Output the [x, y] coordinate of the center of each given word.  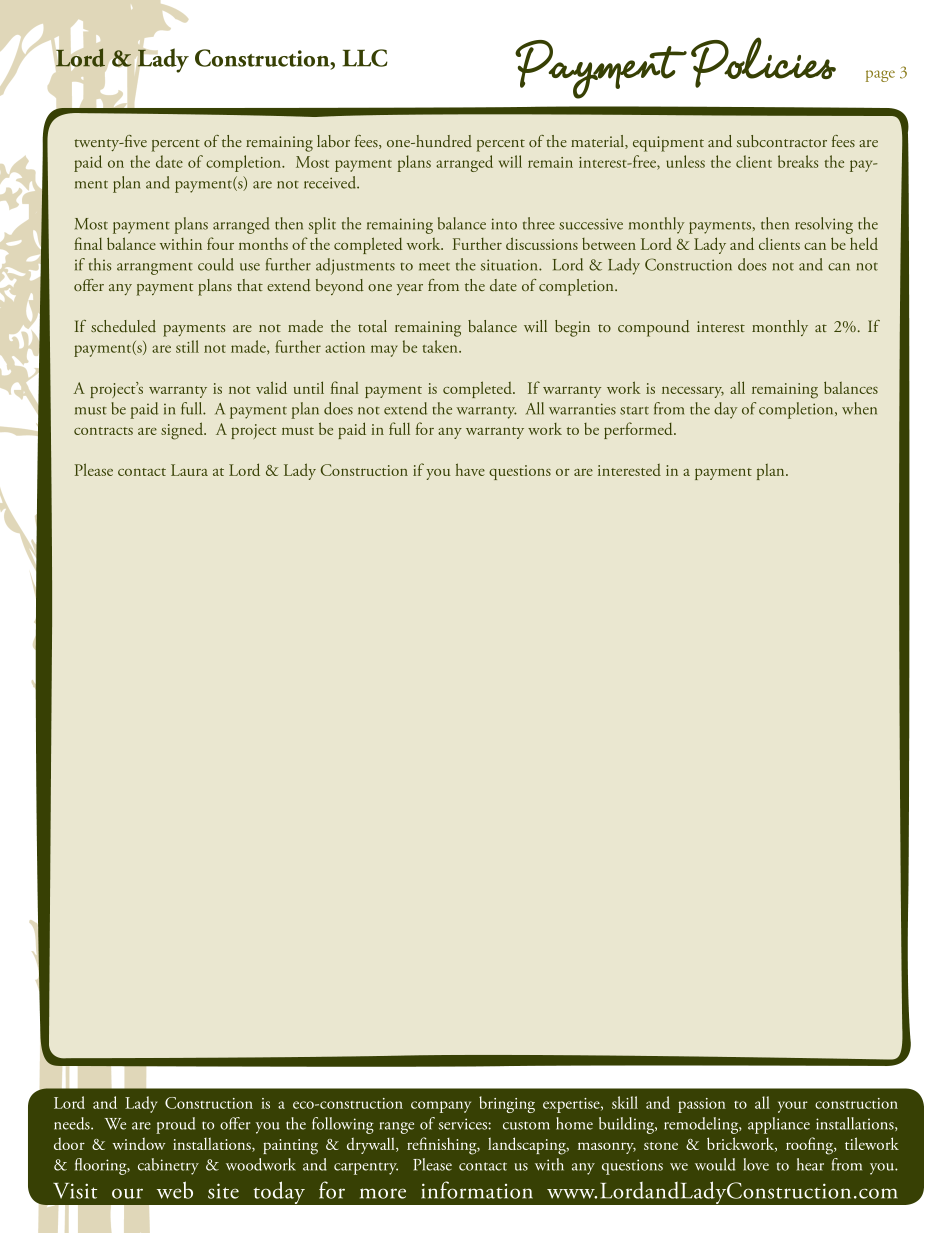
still [187, 346]
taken [441, 346]
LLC [365, 58]
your [793, 1107]
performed [639, 430]
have [470, 469]
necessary [693, 392]
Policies [763, 62]
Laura [189, 470]
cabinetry [168, 1166]
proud [176, 1125]
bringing [507, 1104]
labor [333, 141]
